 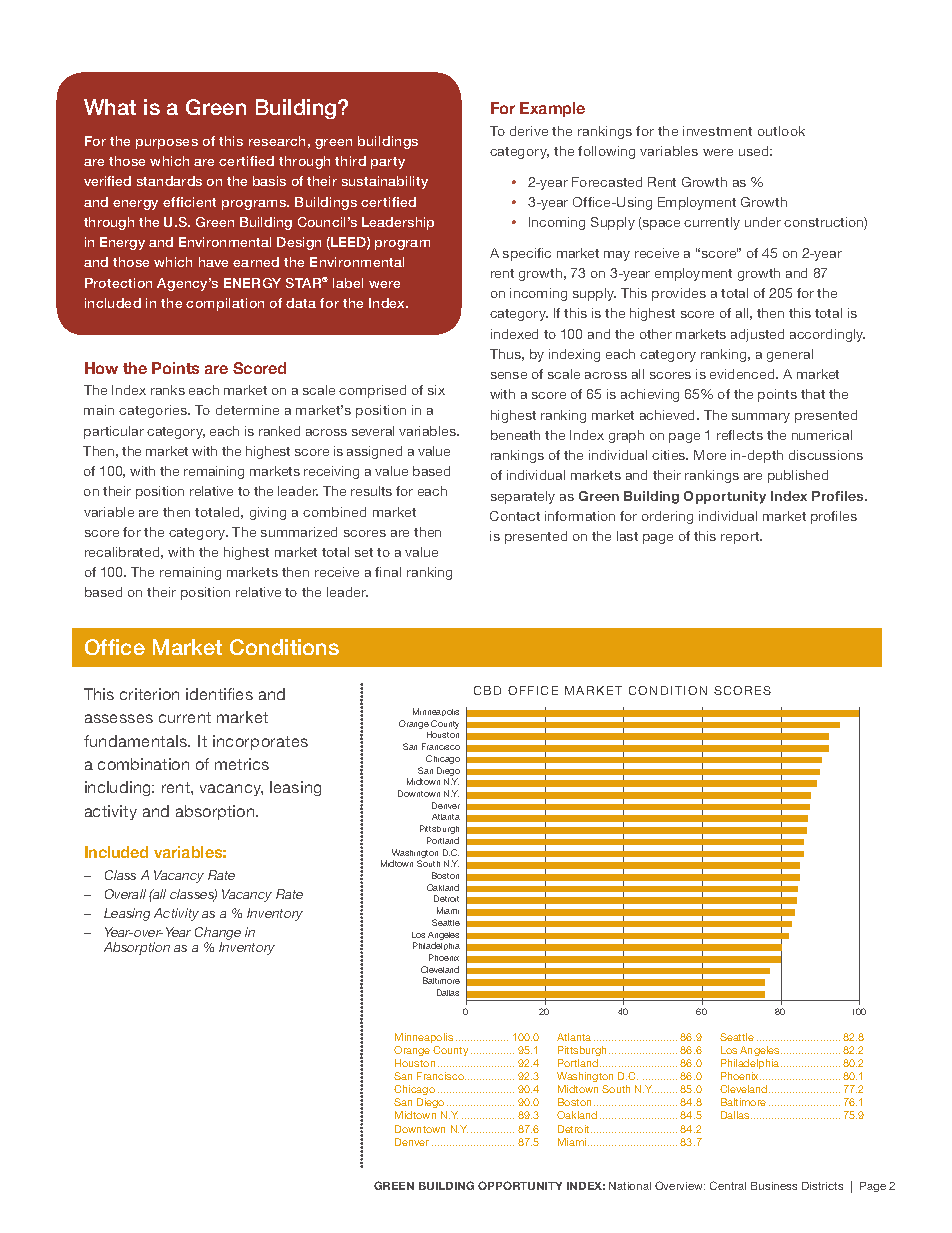 I want to click on sense, so click(x=509, y=375).
